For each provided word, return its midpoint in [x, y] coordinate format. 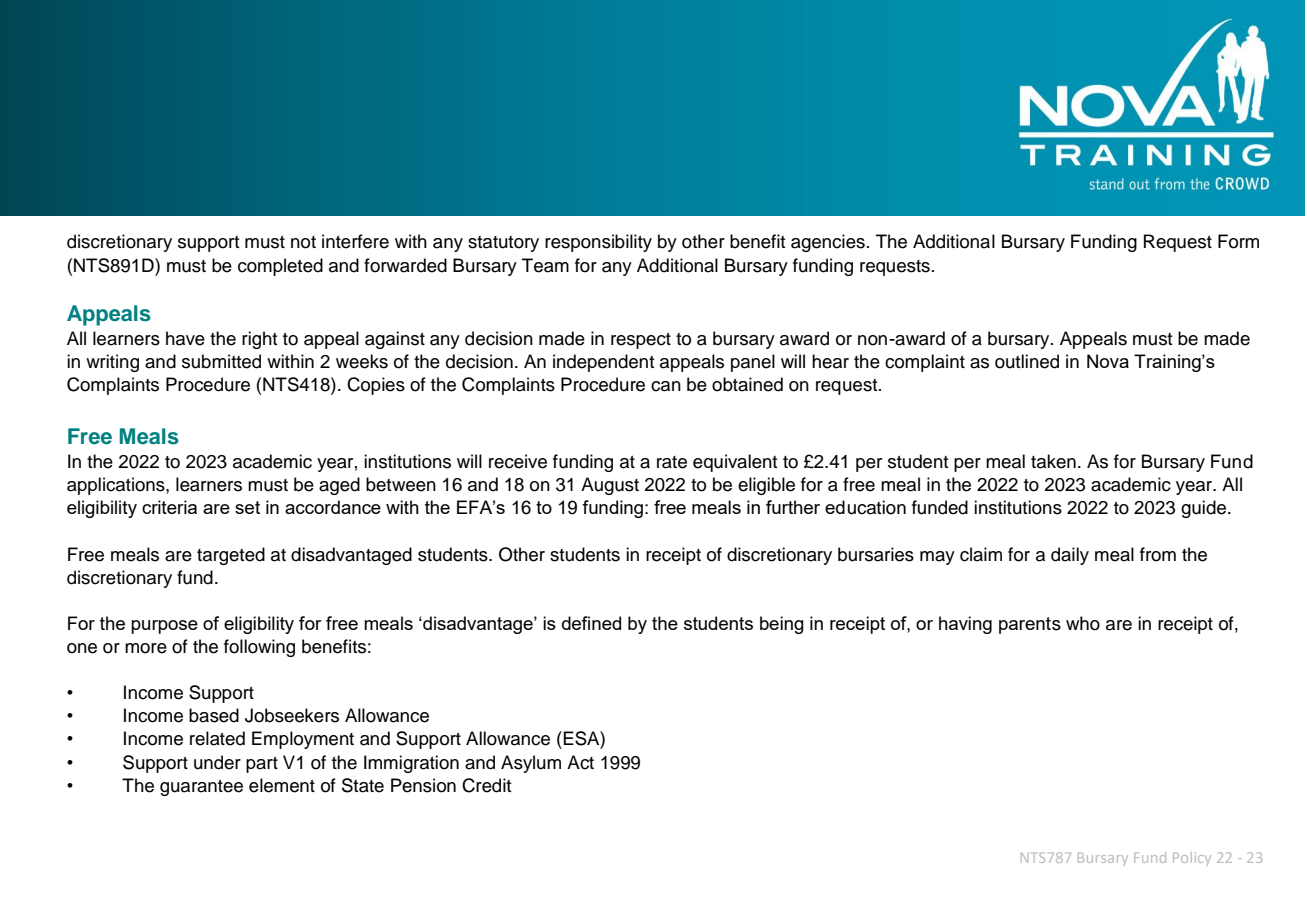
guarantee [201, 788]
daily [1070, 556]
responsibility [598, 243]
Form [1238, 241]
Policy [1192, 859]
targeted [231, 556]
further [793, 507]
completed [280, 267]
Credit [486, 785]
